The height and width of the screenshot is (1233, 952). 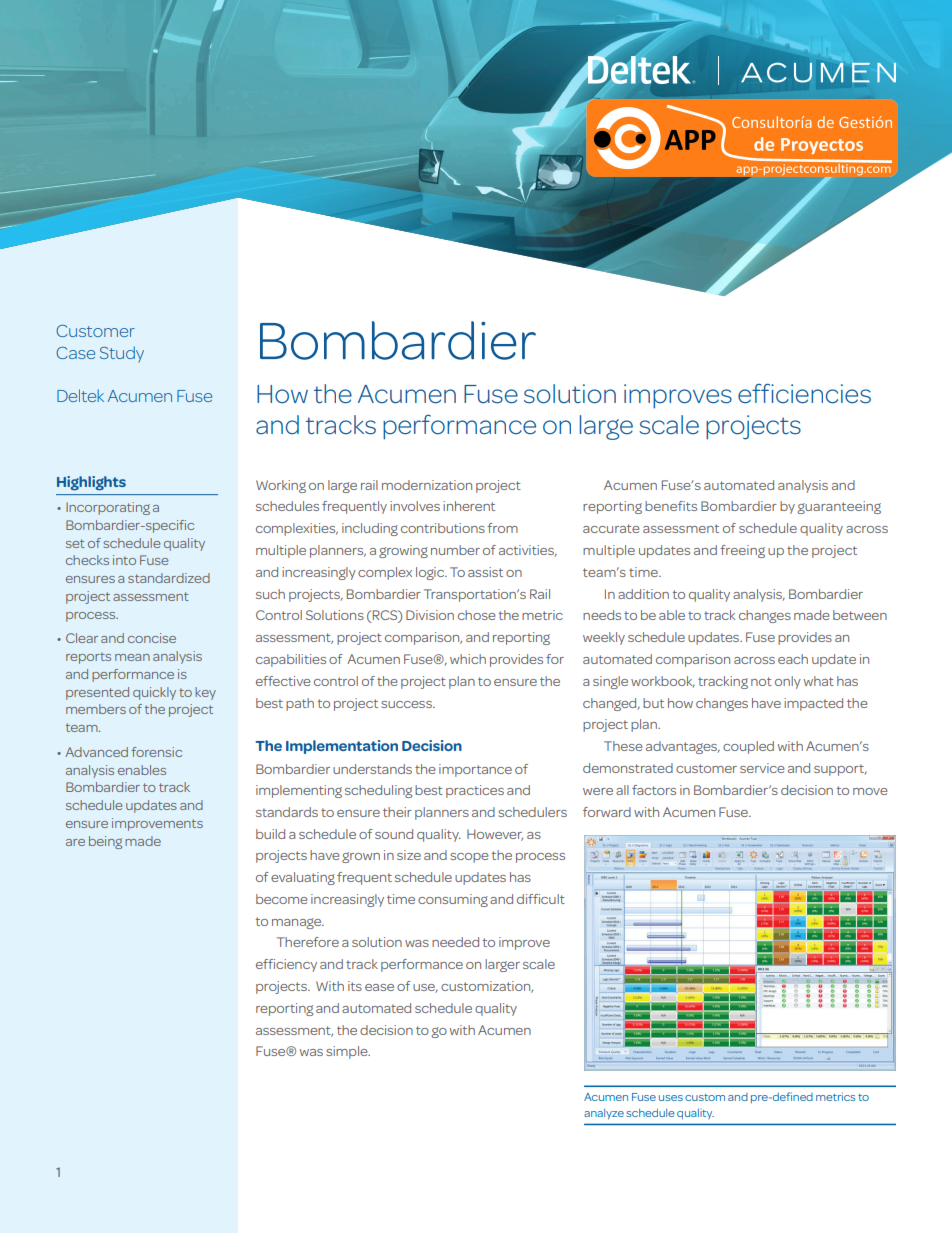 I want to click on analyze, so click(x=604, y=1114).
